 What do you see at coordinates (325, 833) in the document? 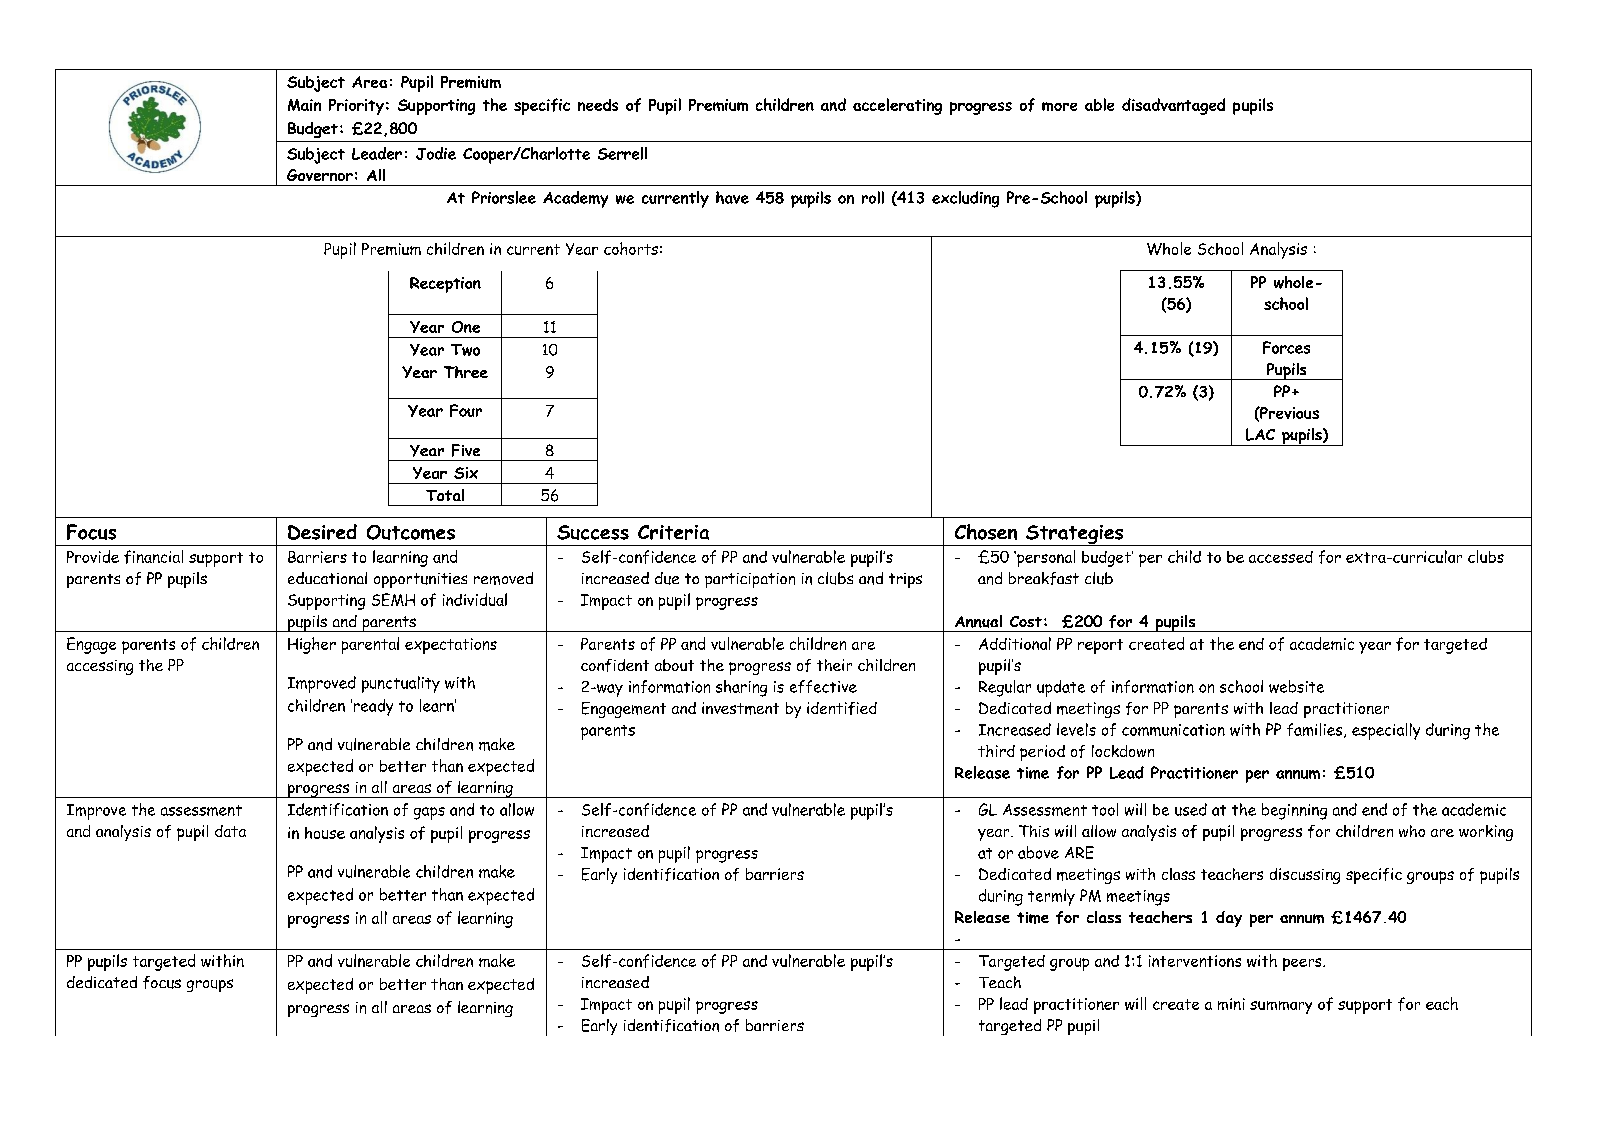
I see `house` at bounding box center [325, 833].
